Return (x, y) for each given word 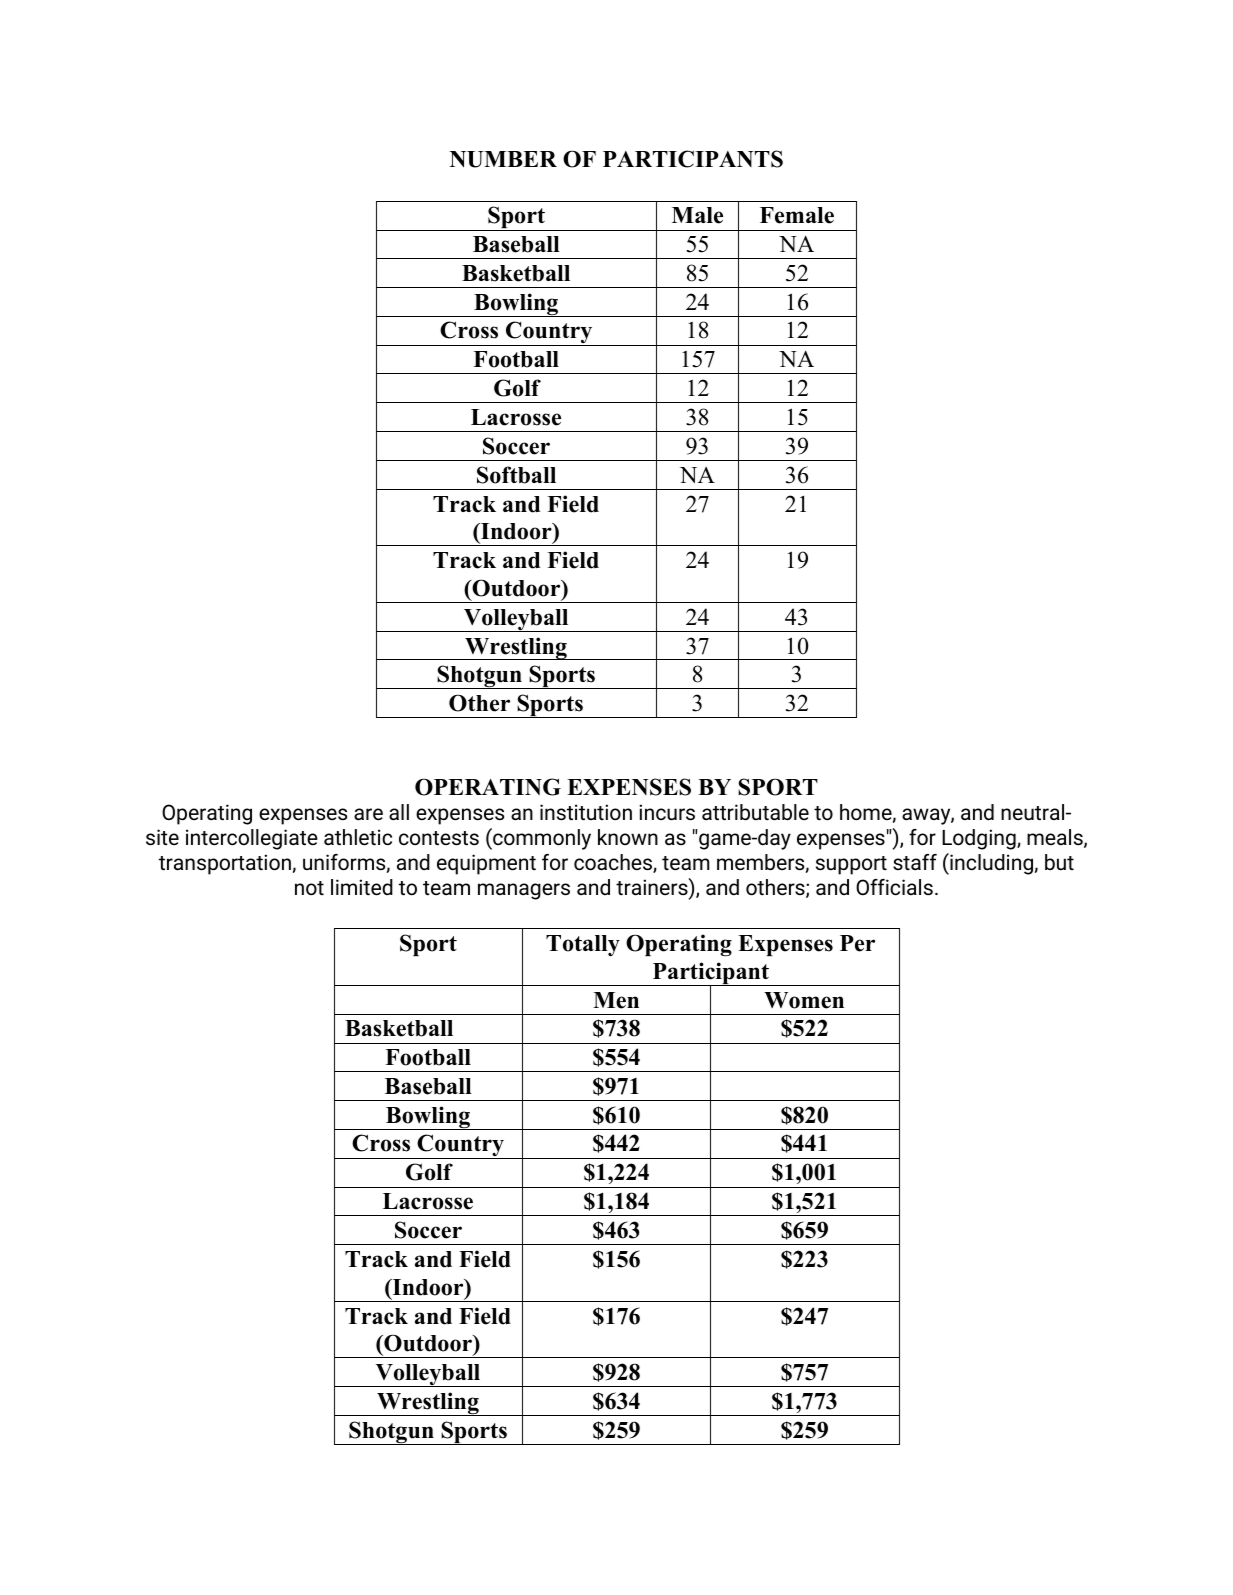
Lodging (980, 839)
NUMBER (503, 159)
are (368, 814)
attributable (755, 812)
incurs (667, 812)
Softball (516, 475)
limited (362, 887)
